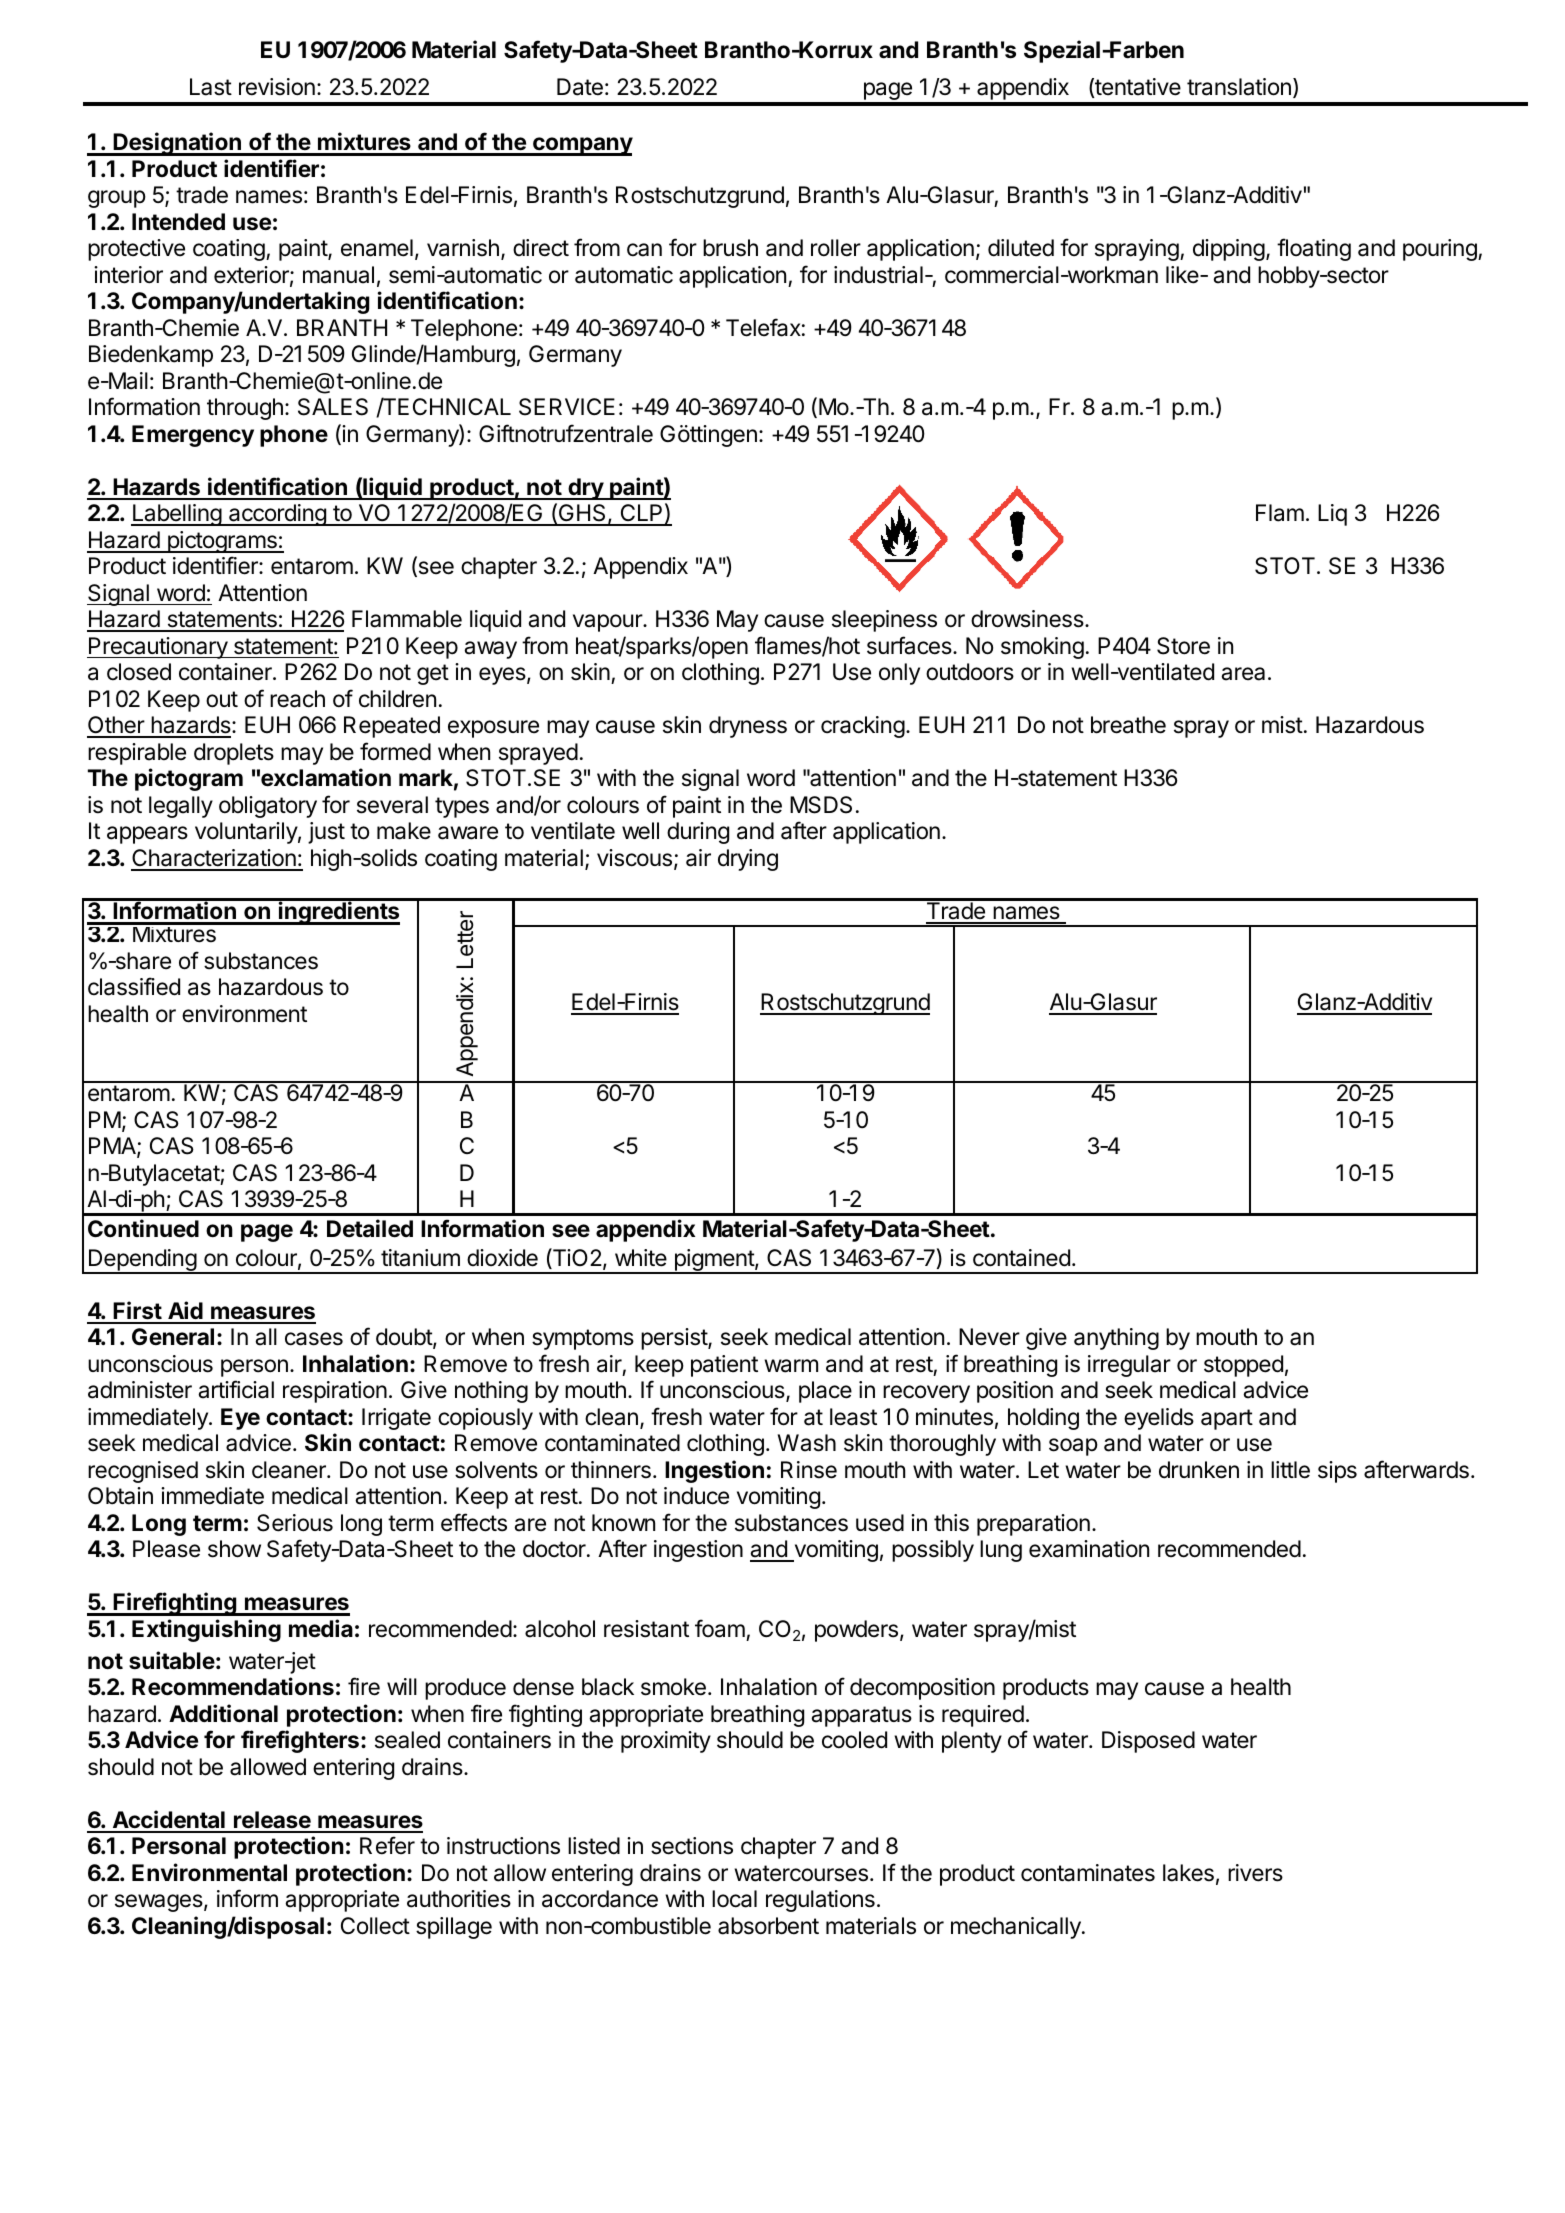 The height and width of the image is (2213, 1565). What do you see at coordinates (1239, 87) in the image?
I see `translation` at bounding box center [1239, 87].
